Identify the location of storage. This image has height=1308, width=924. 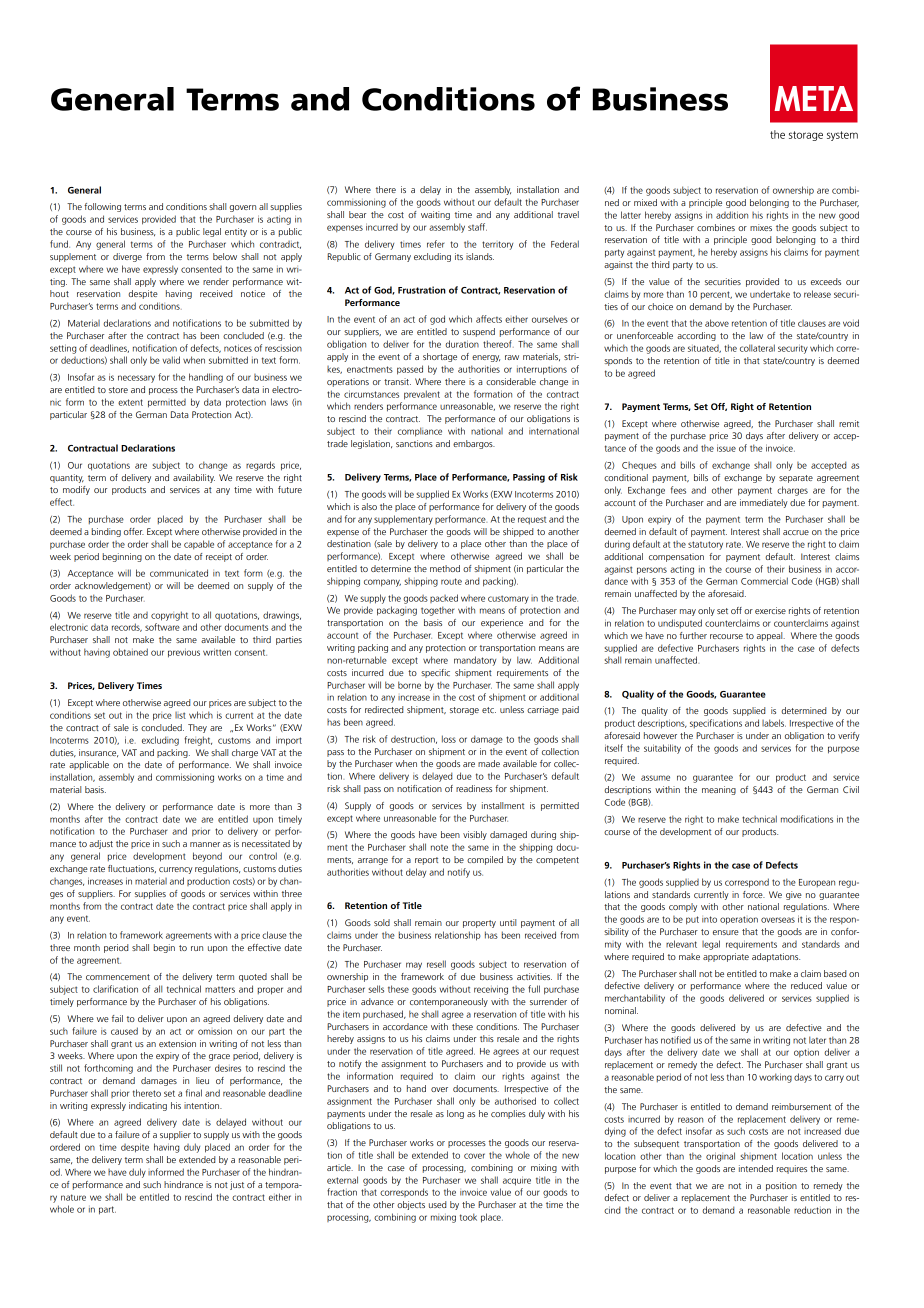
(464, 711).
